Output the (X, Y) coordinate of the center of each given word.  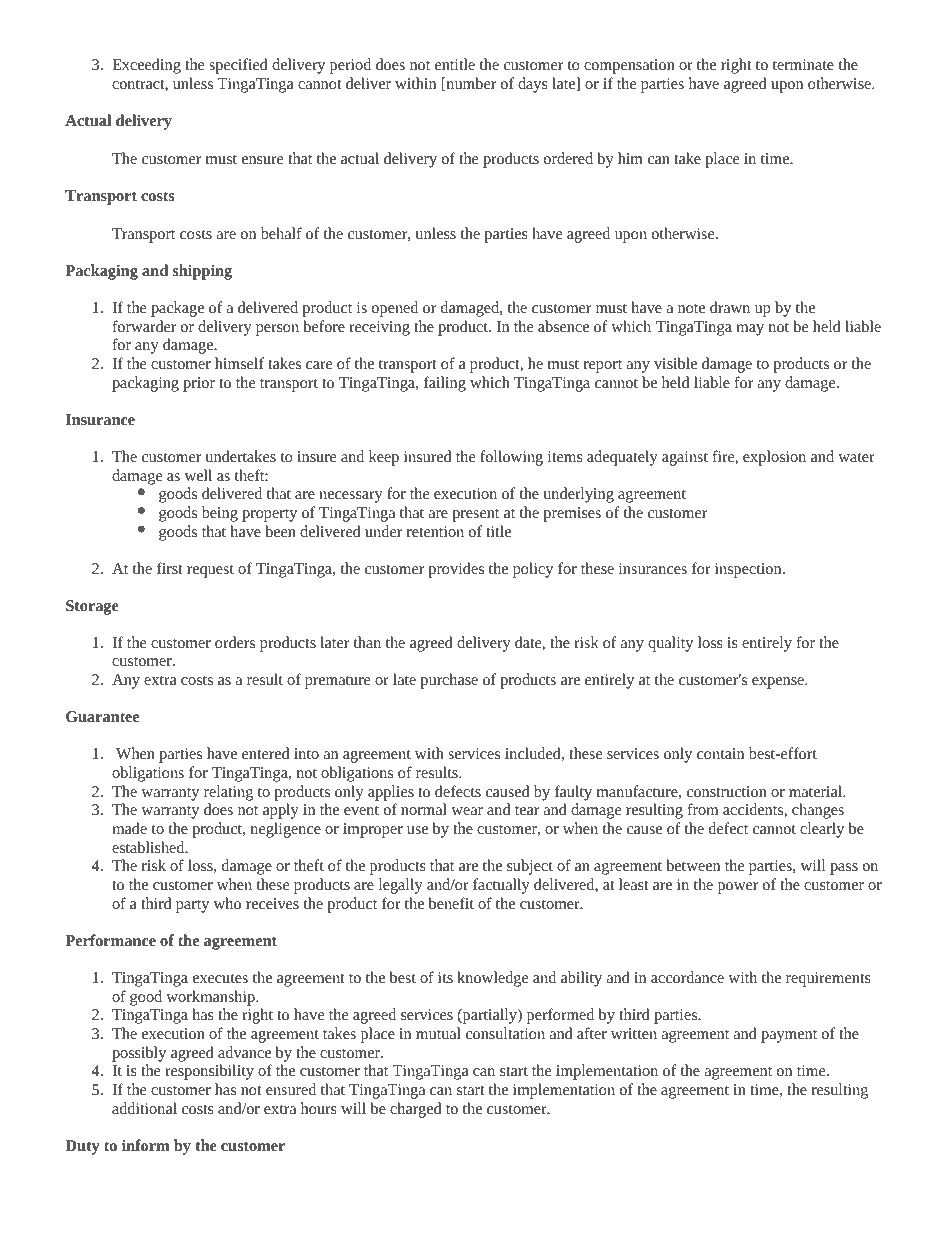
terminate (803, 64)
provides (456, 570)
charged (416, 1110)
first (170, 568)
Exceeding (146, 66)
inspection (749, 570)
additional (144, 1108)
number (470, 84)
